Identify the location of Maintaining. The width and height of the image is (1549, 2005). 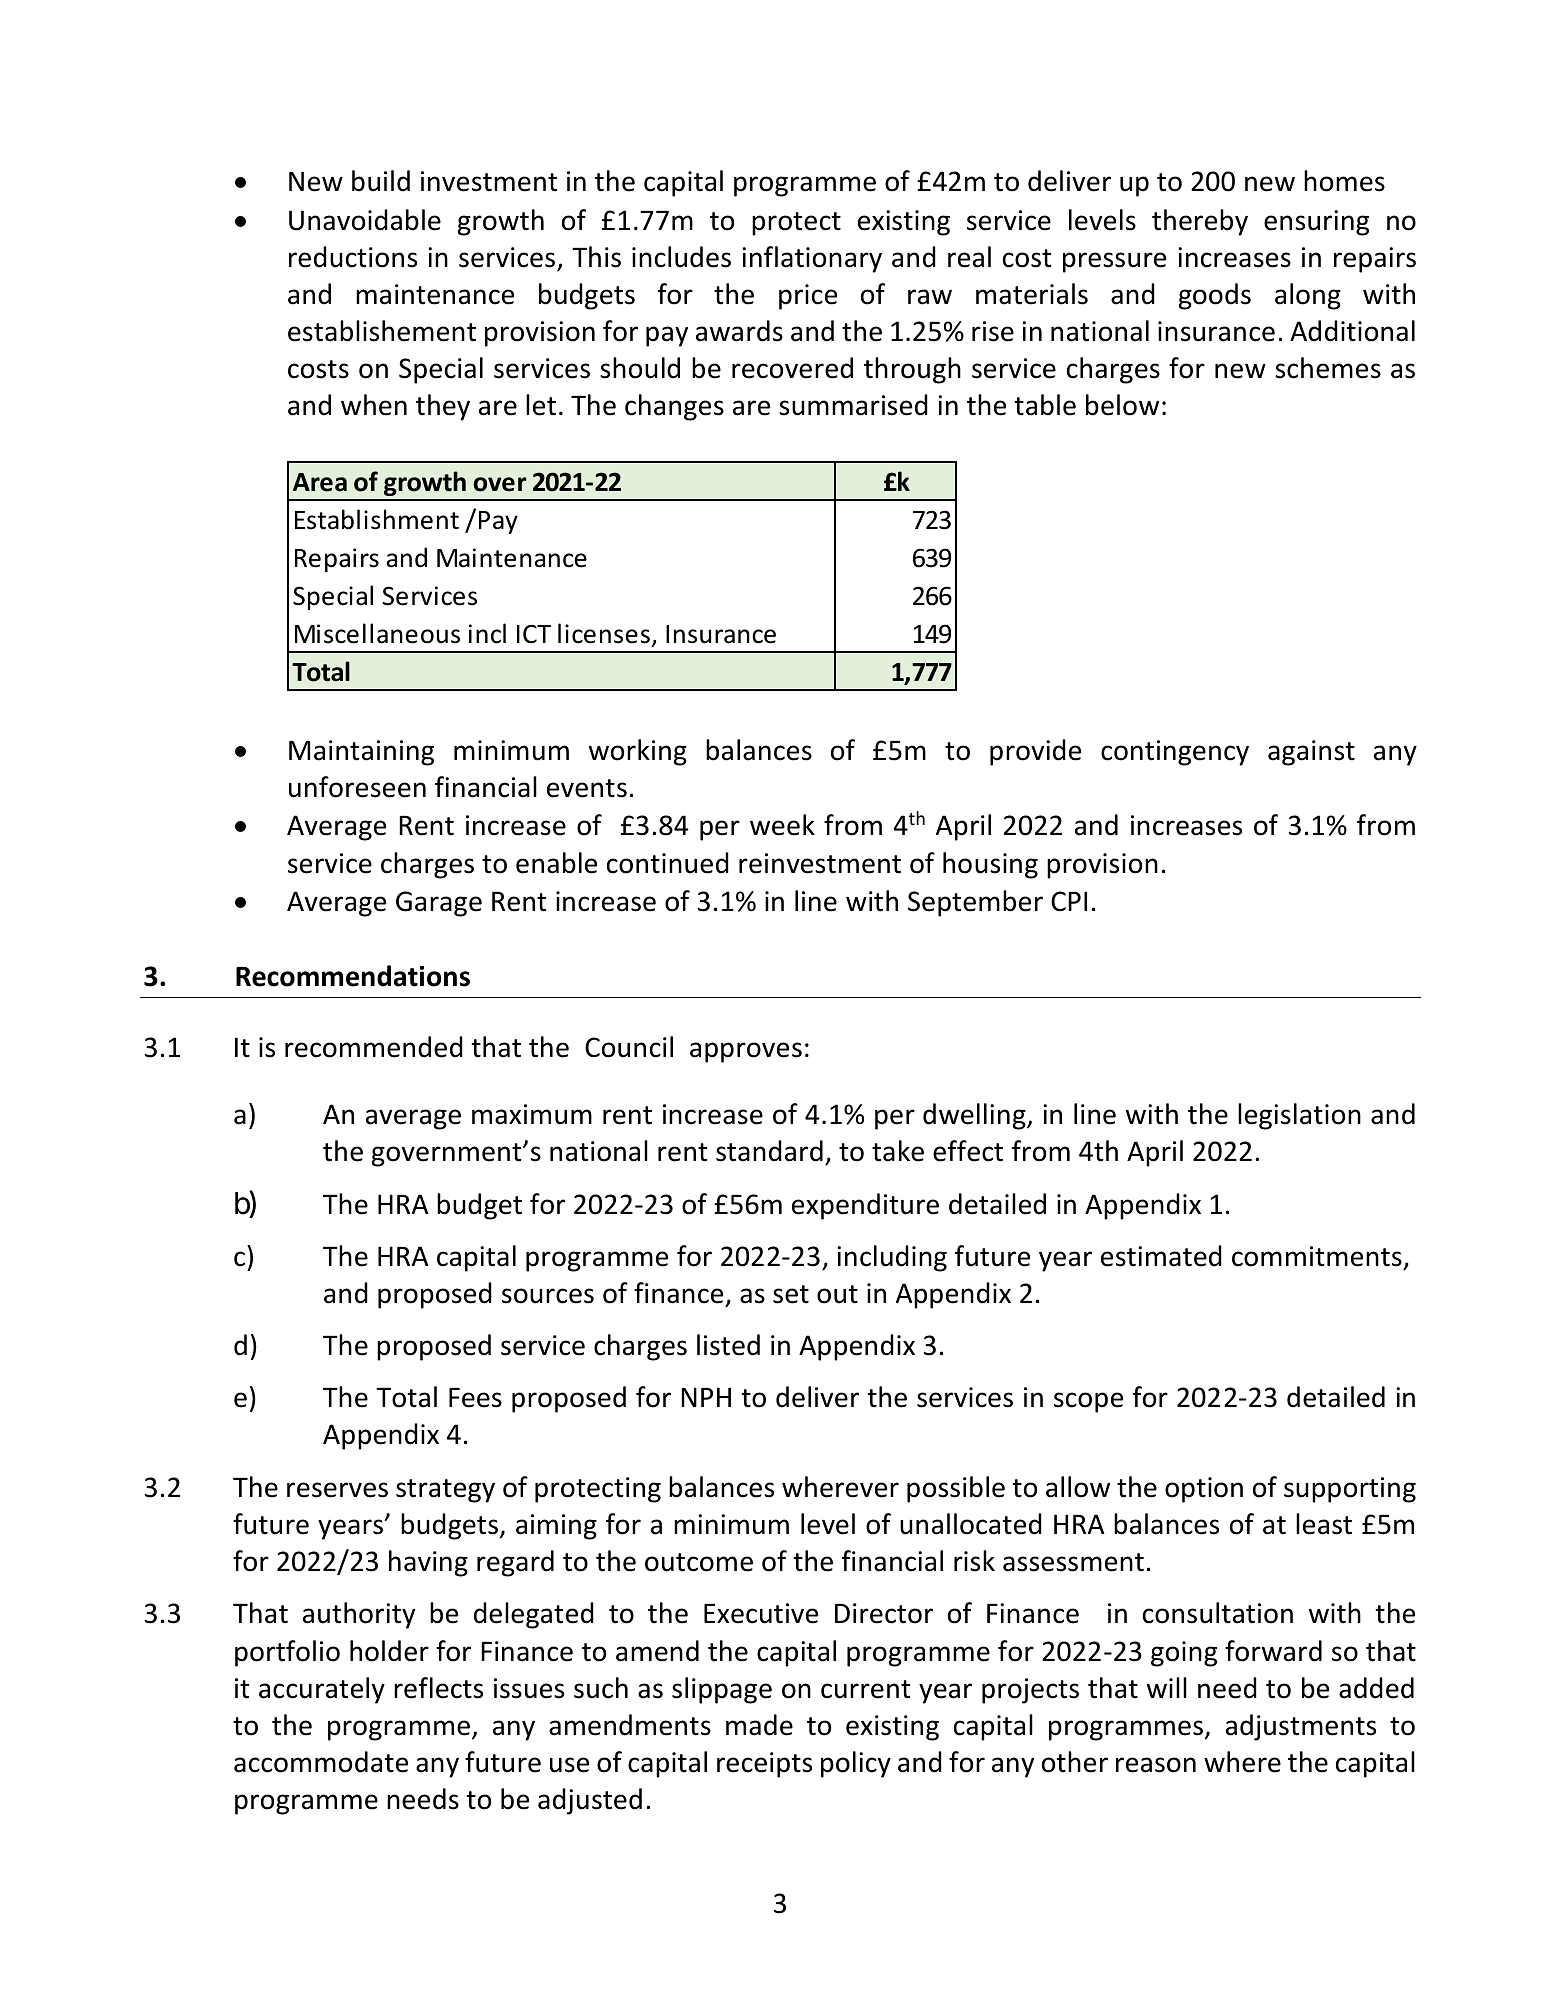
(361, 753).
